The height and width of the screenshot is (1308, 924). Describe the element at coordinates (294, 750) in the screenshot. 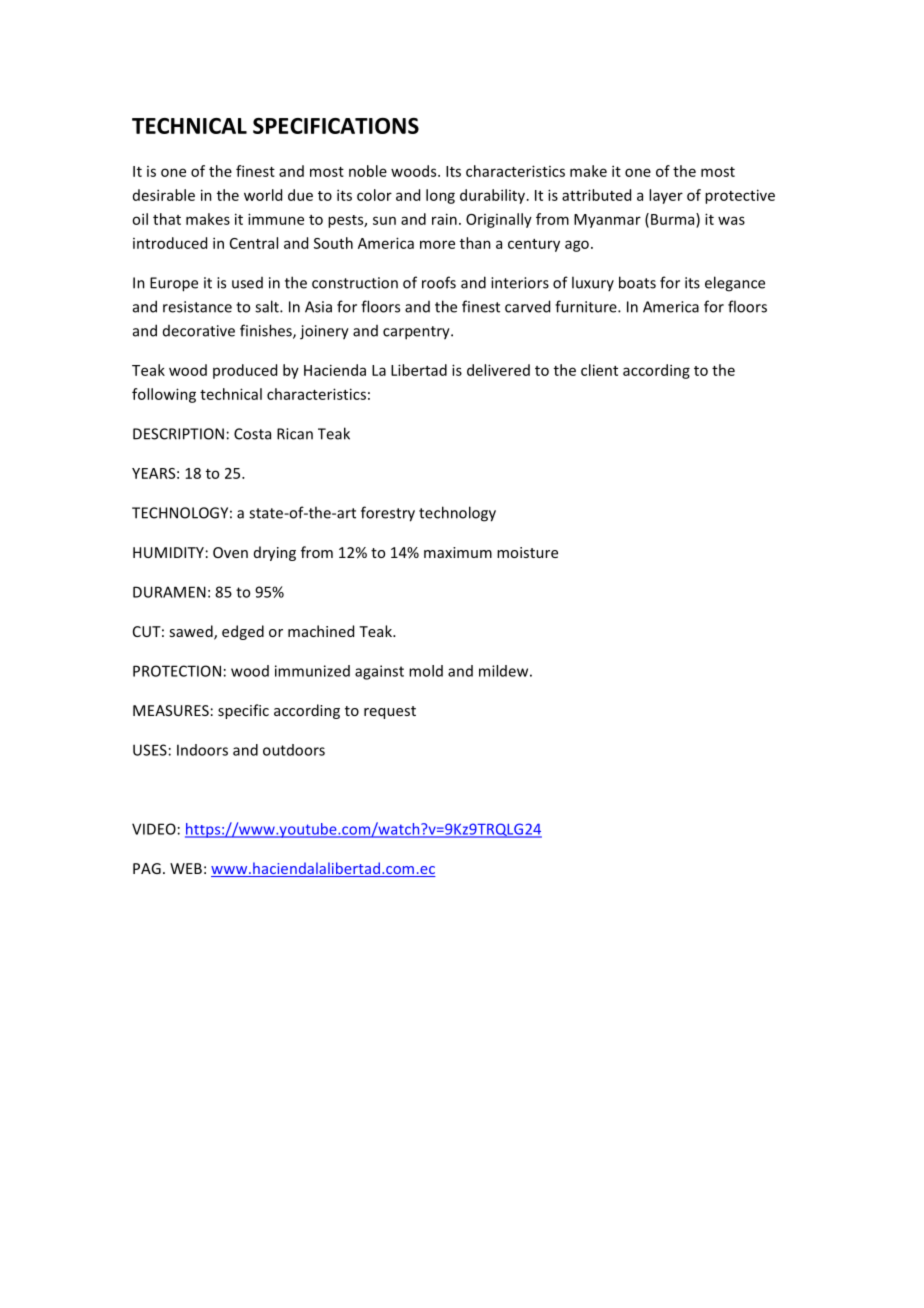

I see `outdoors` at that location.
